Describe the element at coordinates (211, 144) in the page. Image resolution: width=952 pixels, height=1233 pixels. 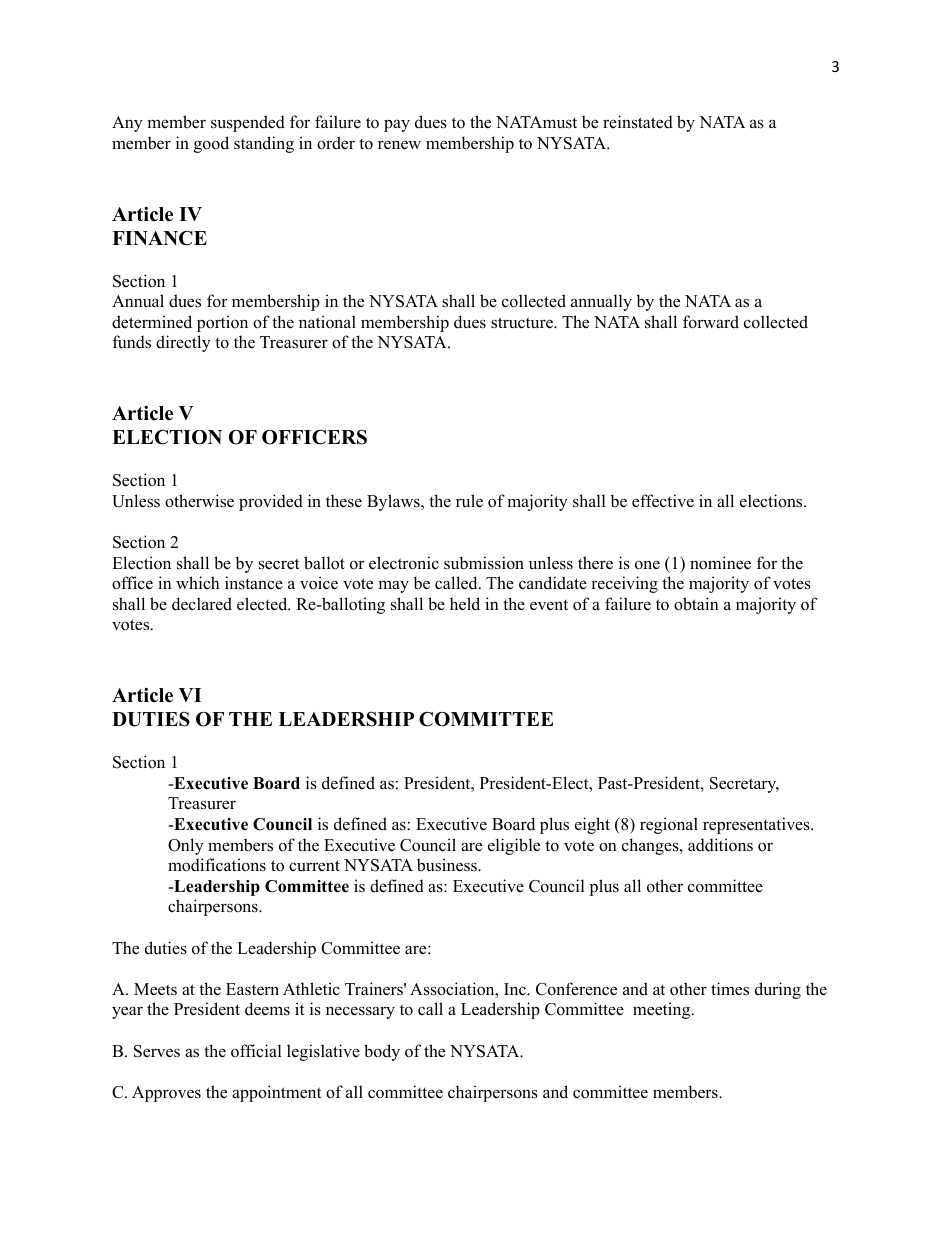
I see `good` at that location.
